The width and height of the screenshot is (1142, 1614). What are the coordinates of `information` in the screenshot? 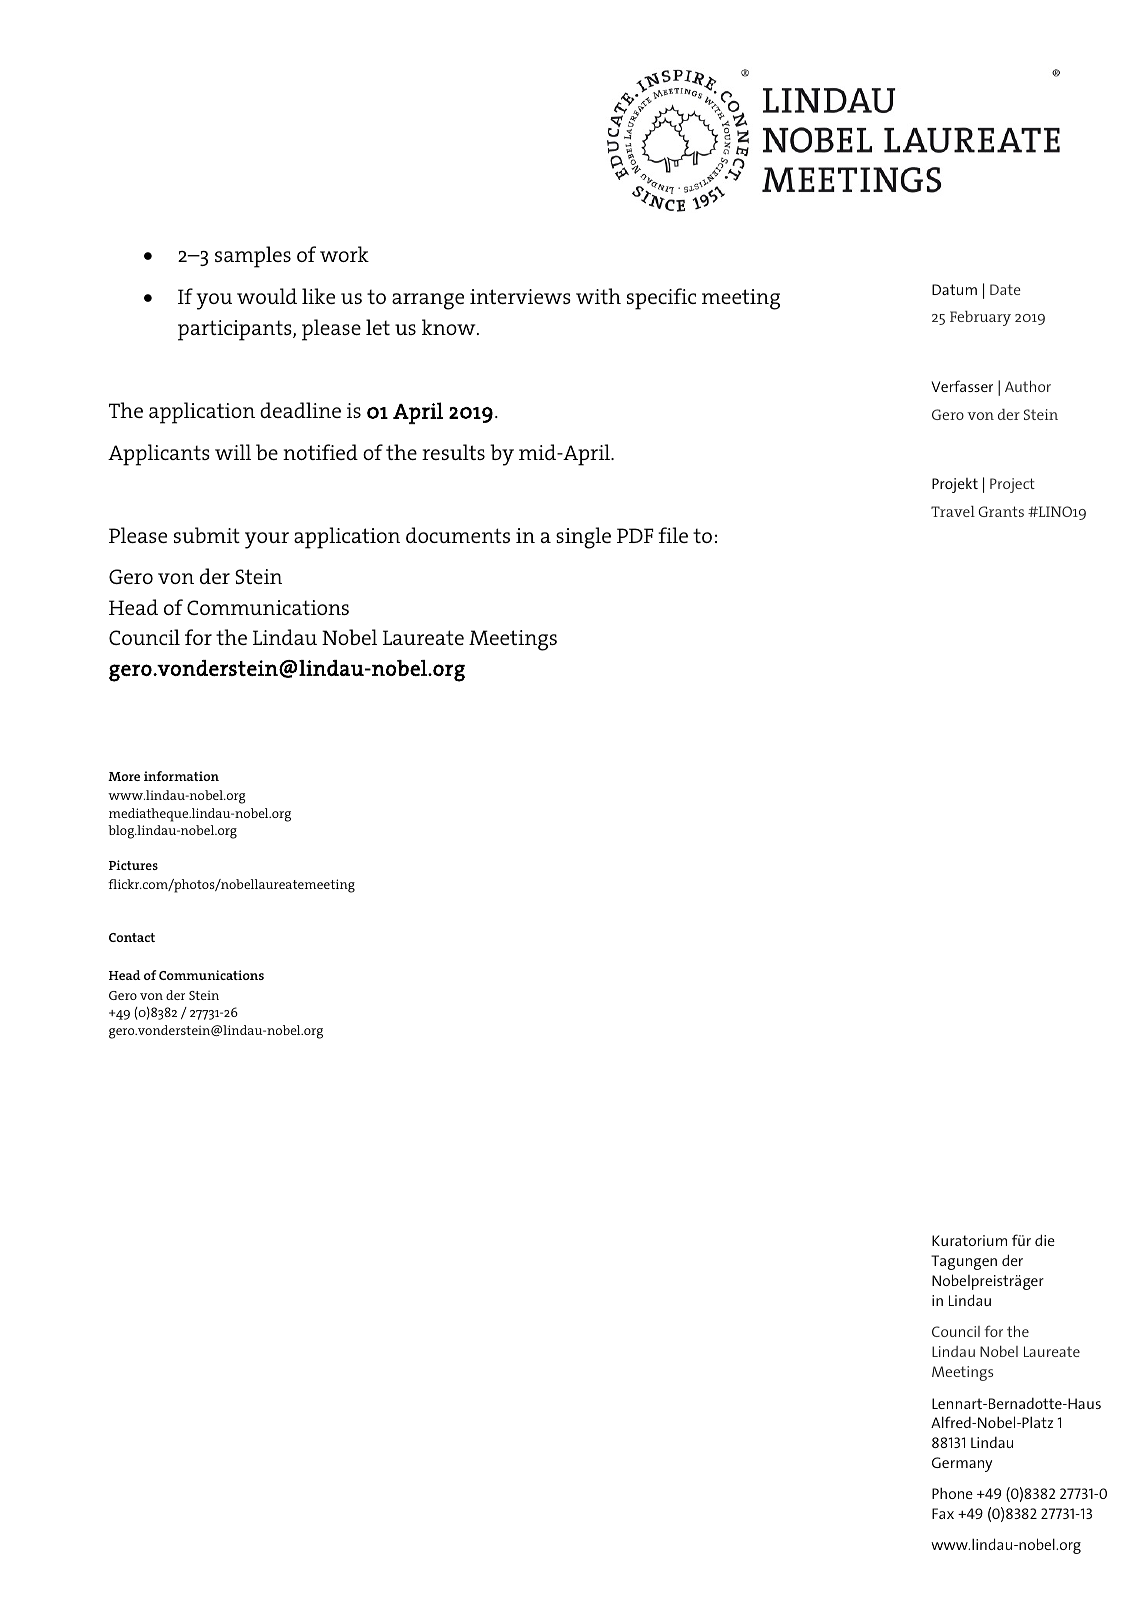 It's located at (181, 776).
